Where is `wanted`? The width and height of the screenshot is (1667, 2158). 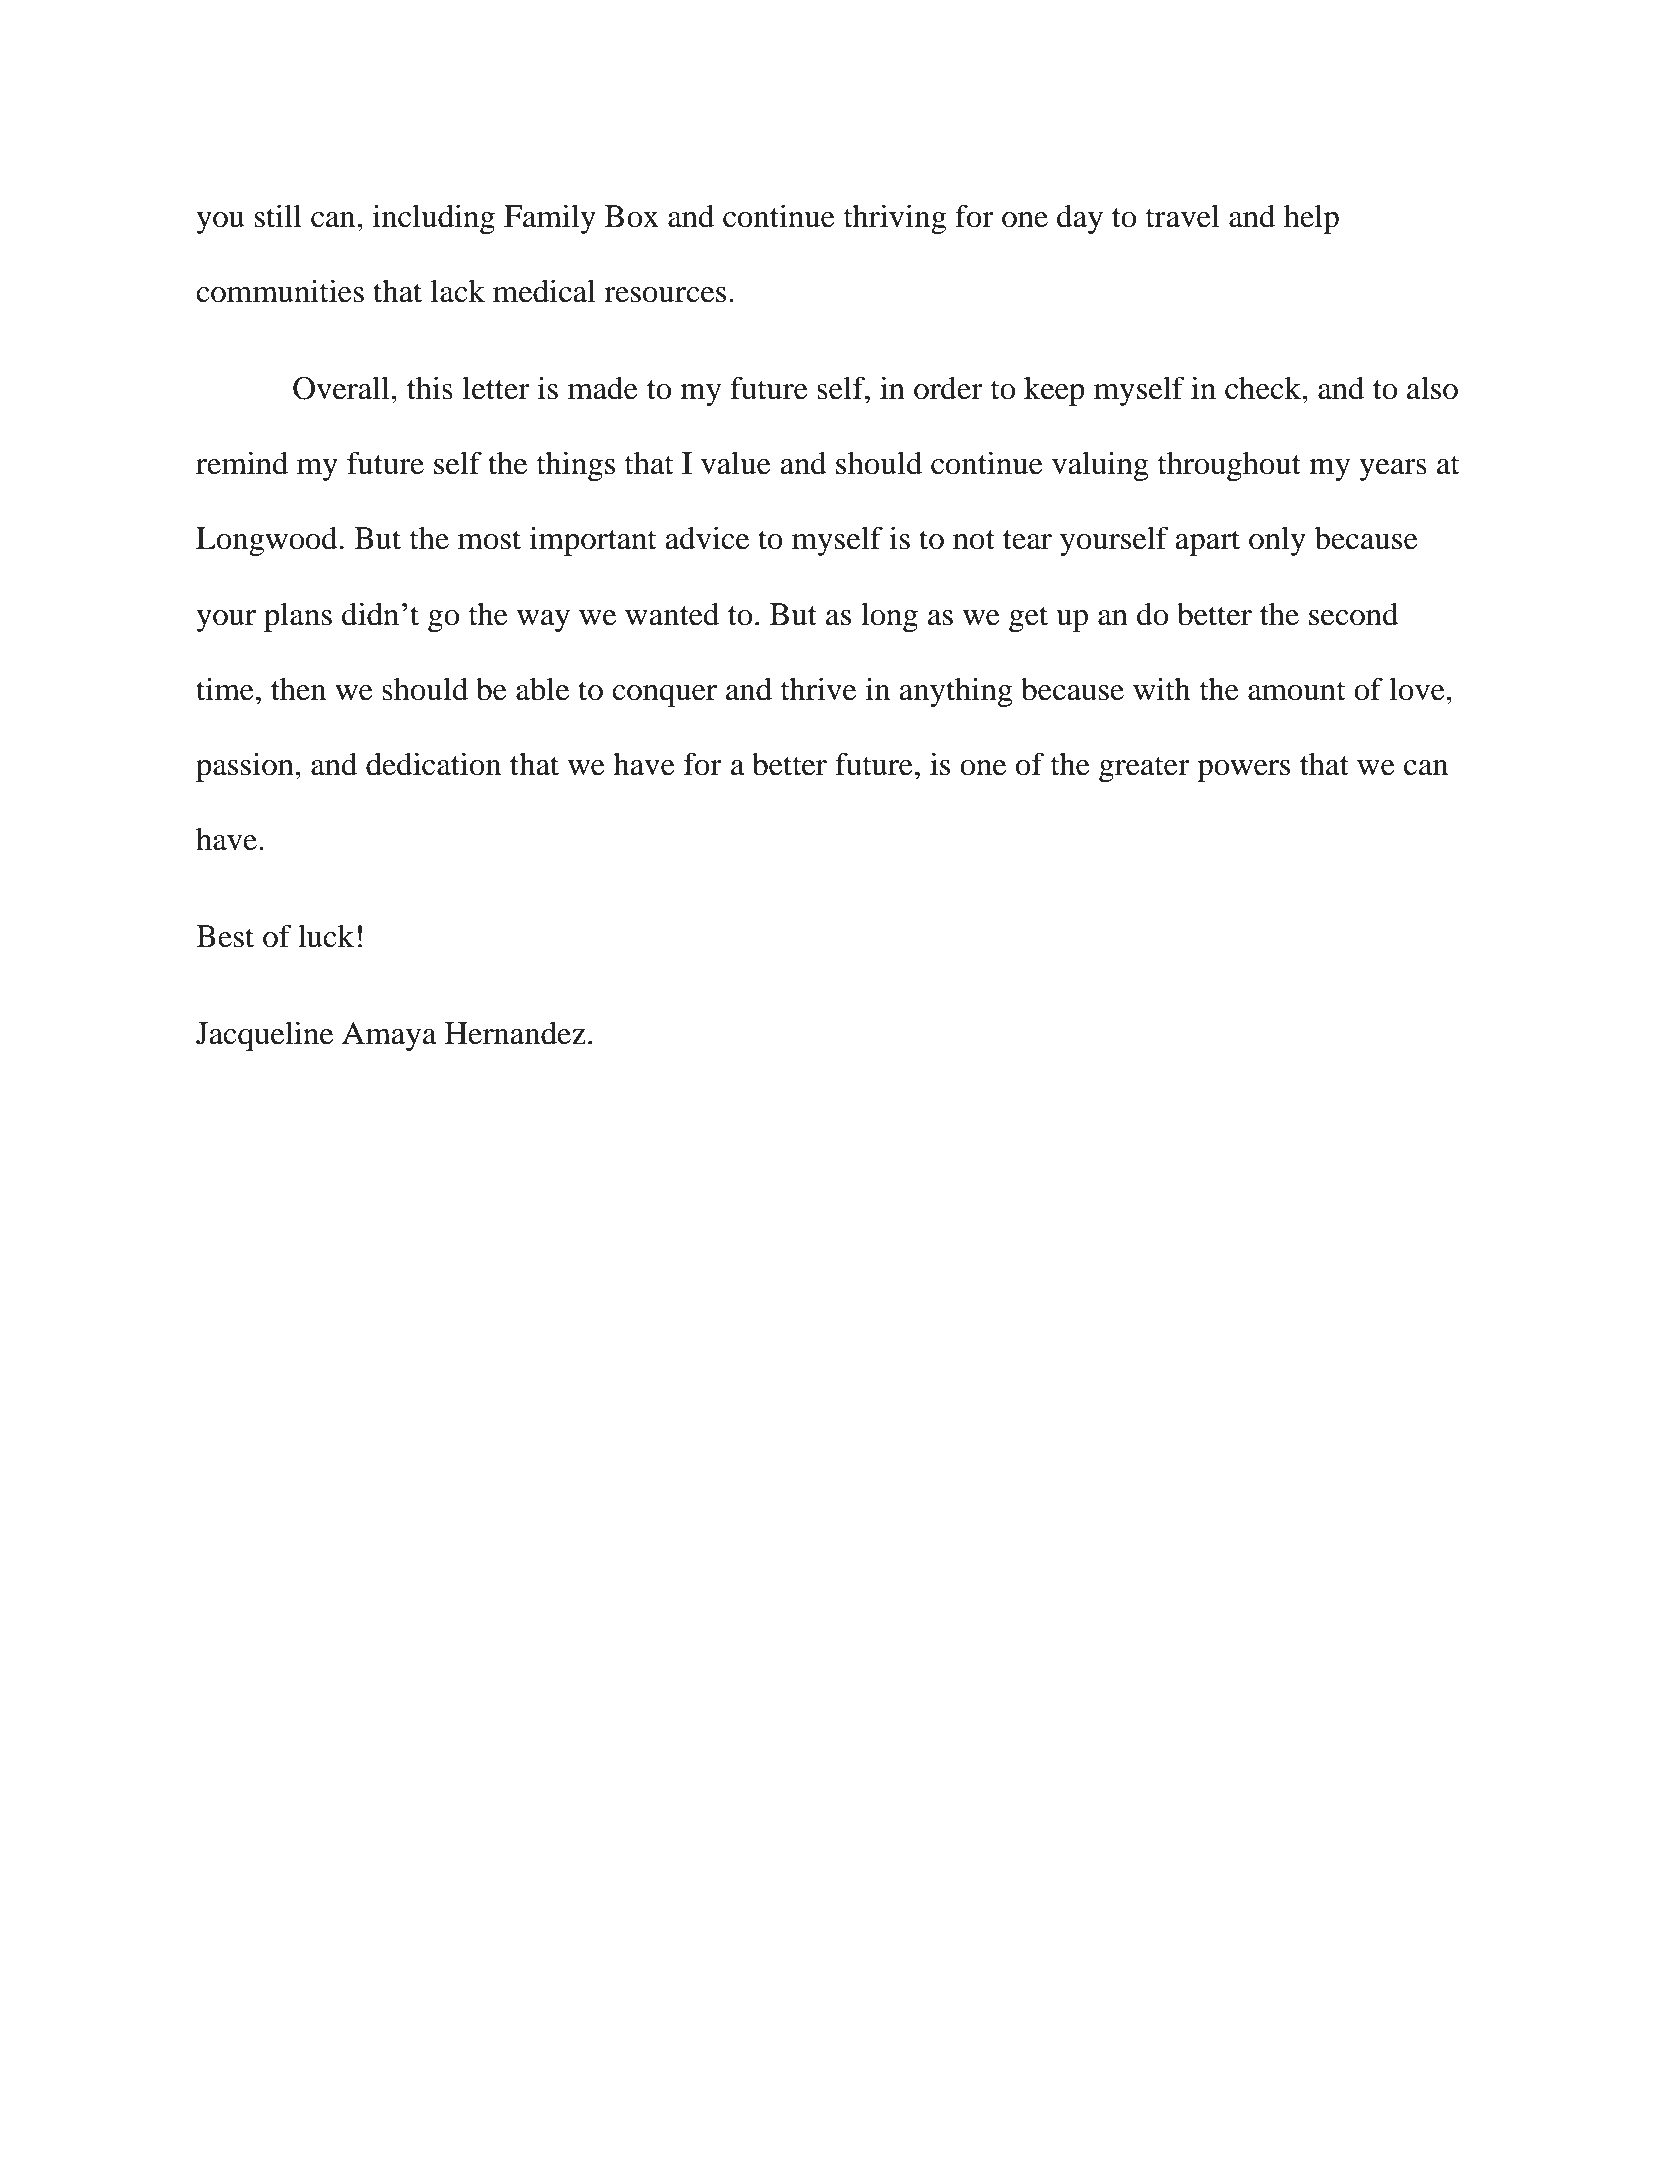
wanted is located at coordinates (672, 614).
